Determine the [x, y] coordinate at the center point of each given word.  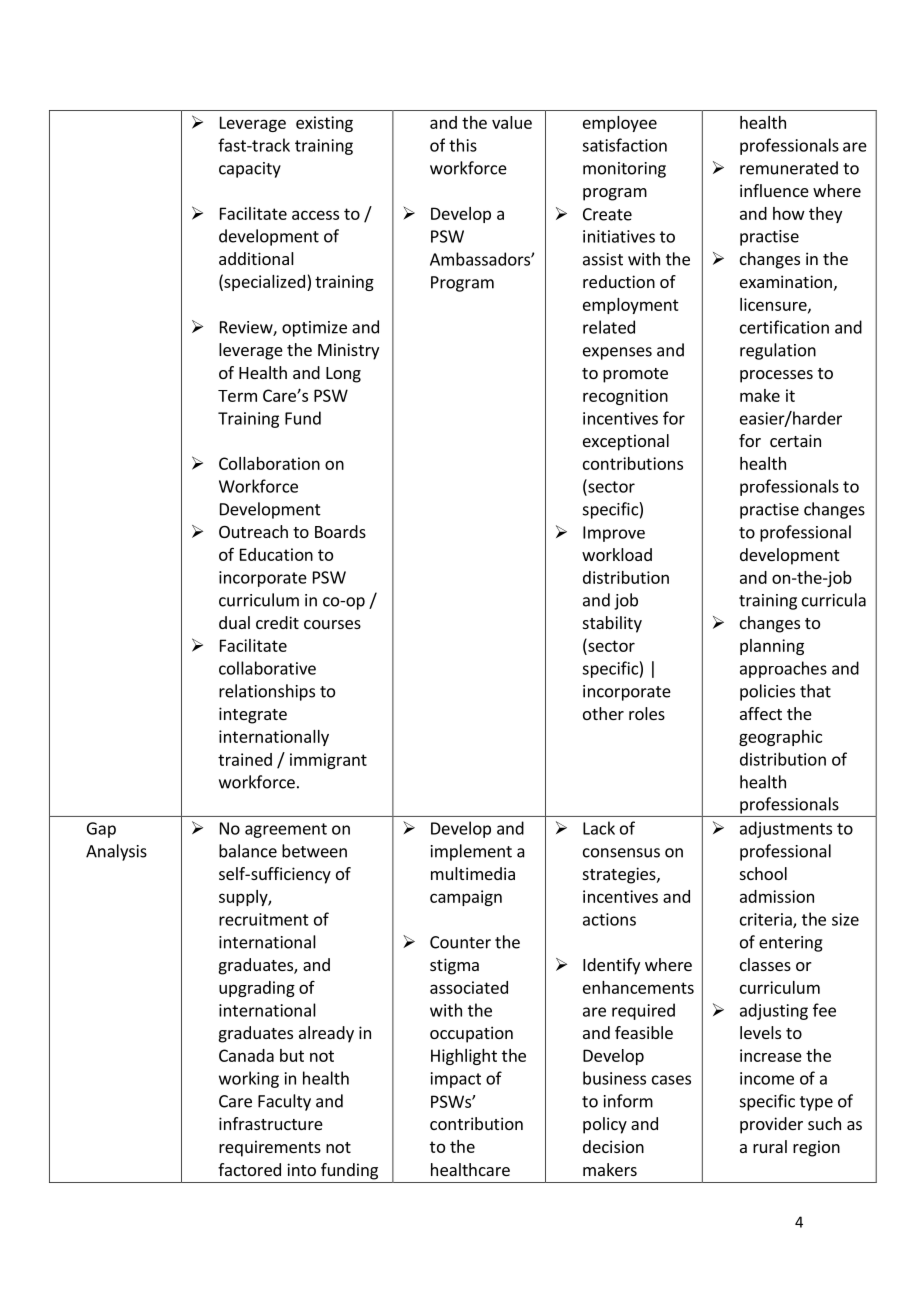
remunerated [789, 168]
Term [237, 396]
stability [612, 624]
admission [777, 896]
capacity [250, 170]
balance [248, 851]
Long [343, 375]
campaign [466, 898]
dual [234, 622]
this [463, 145]
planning [772, 647]
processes [776, 376]
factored [249, 1169]
